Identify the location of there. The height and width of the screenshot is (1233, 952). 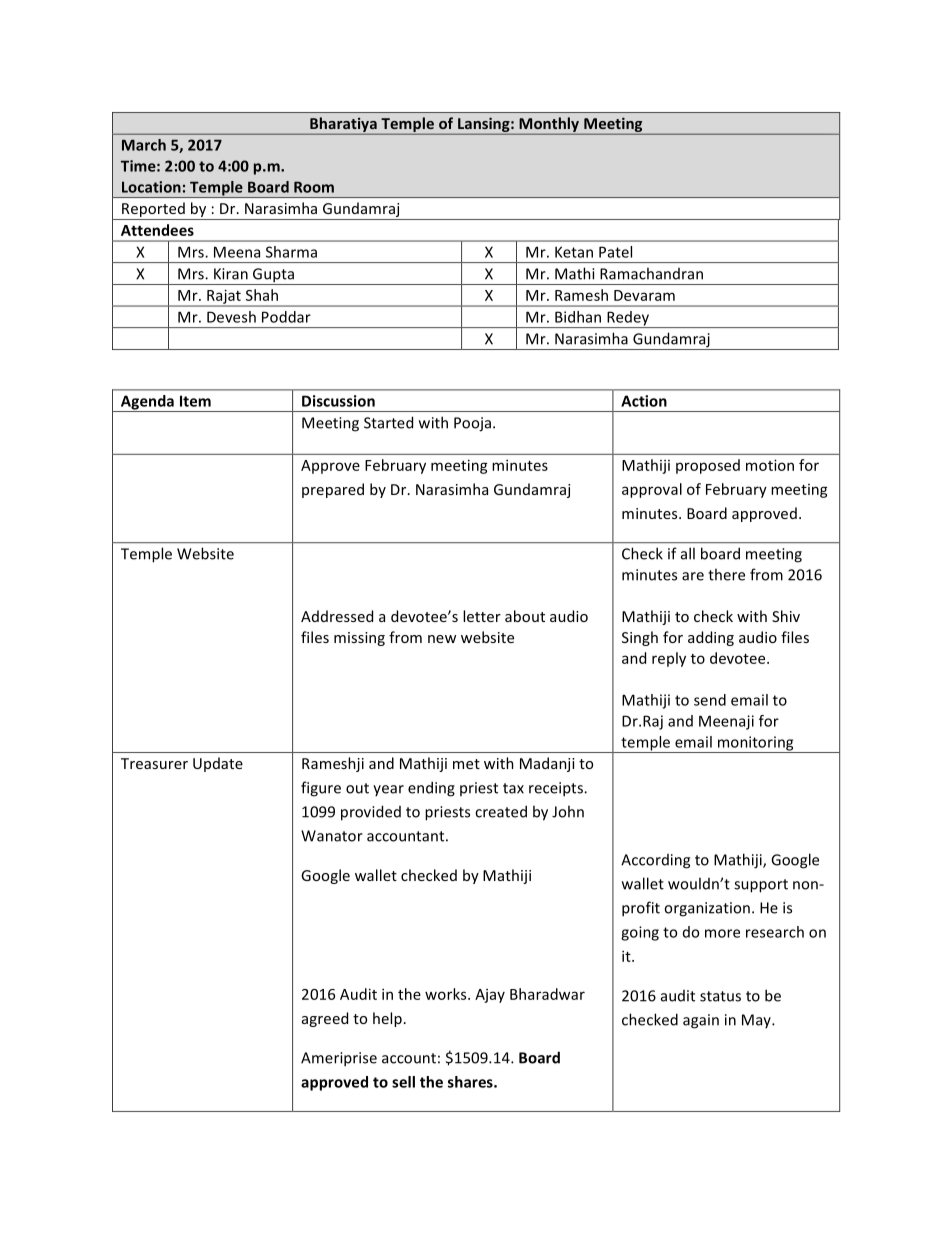
(726, 574).
